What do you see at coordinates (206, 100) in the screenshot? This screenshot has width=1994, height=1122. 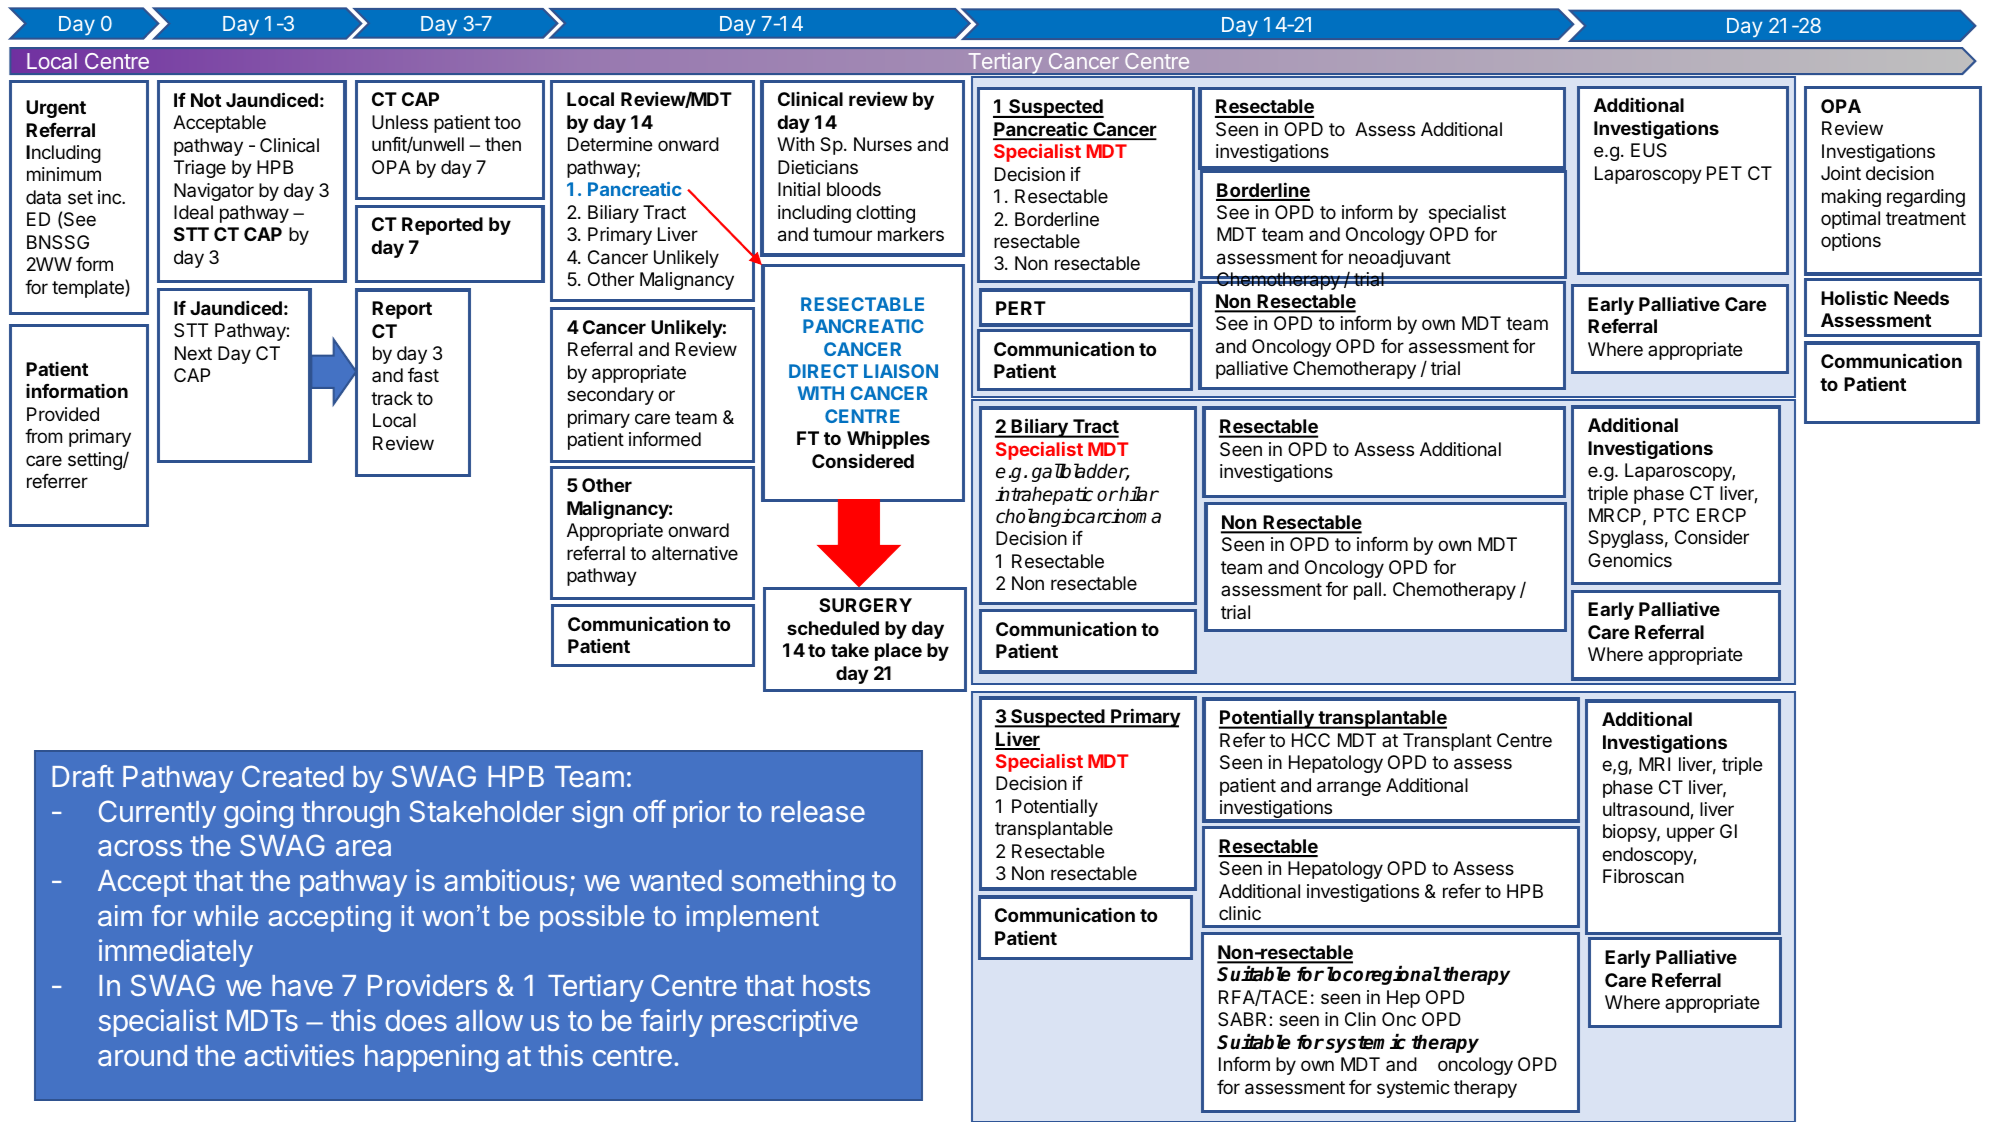 I see `Not` at bounding box center [206, 100].
